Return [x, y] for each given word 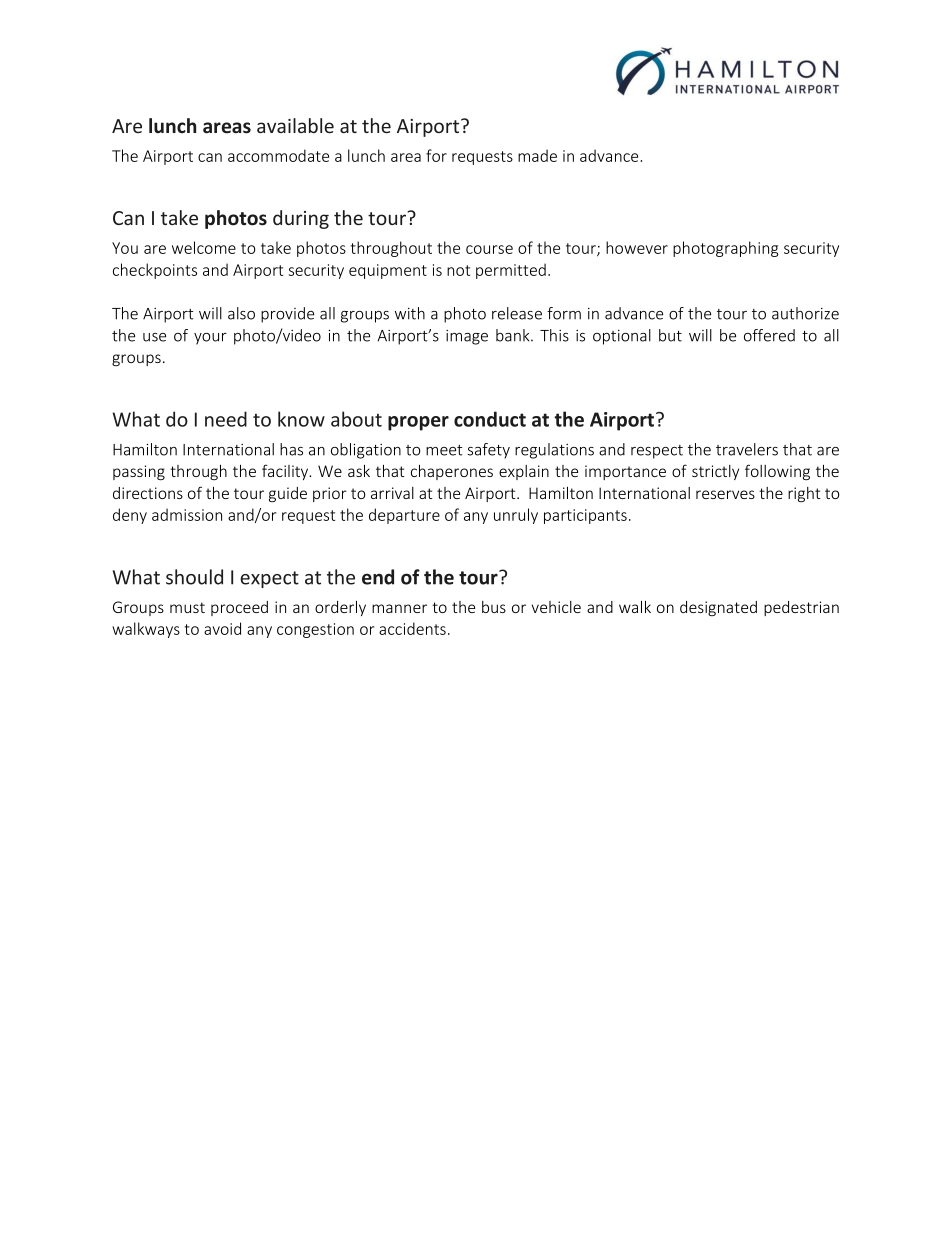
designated [718, 608]
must [187, 607]
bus [494, 607]
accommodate [278, 155]
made [537, 155]
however [637, 247]
